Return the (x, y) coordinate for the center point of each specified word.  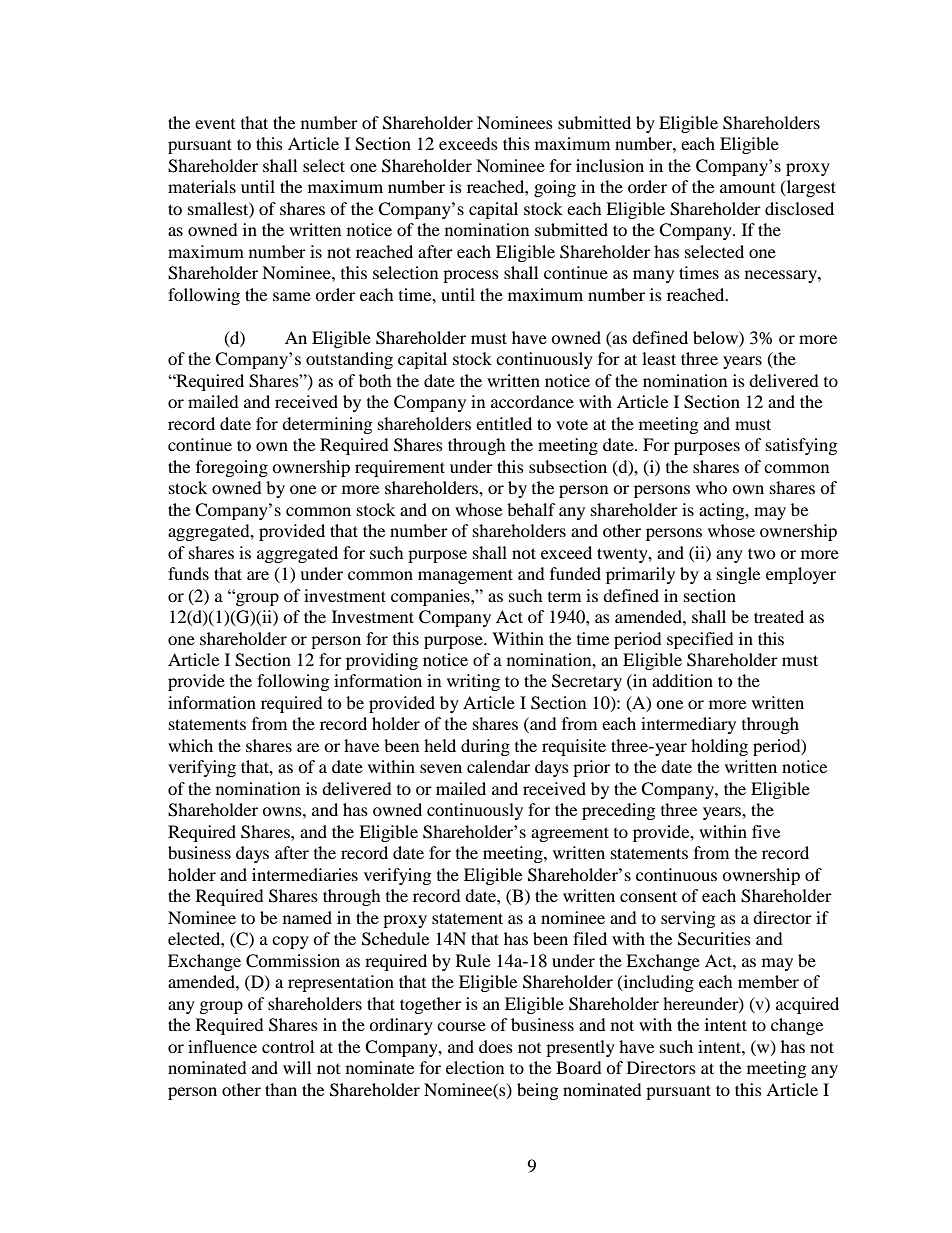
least (659, 358)
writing (473, 682)
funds (188, 573)
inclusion (610, 165)
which (190, 745)
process (471, 276)
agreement (570, 834)
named (307, 917)
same (292, 296)
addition (682, 680)
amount (747, 188)
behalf (531, 509)
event (215, 124)
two (762, 553)
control (288, 1046)
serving (688, 919)
